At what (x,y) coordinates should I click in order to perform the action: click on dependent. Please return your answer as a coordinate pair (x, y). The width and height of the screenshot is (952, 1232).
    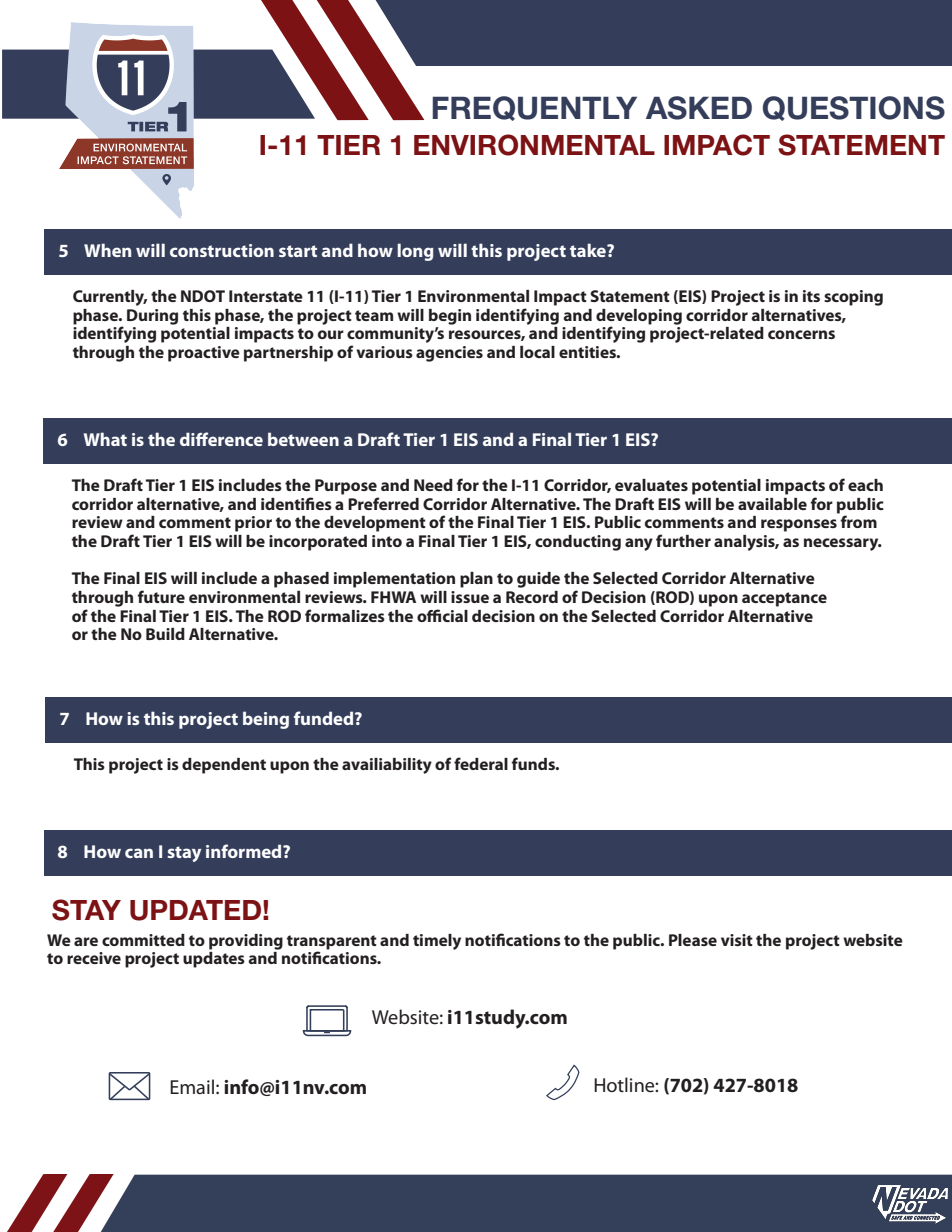
    Looking at the image, I should click on (224, 766).
